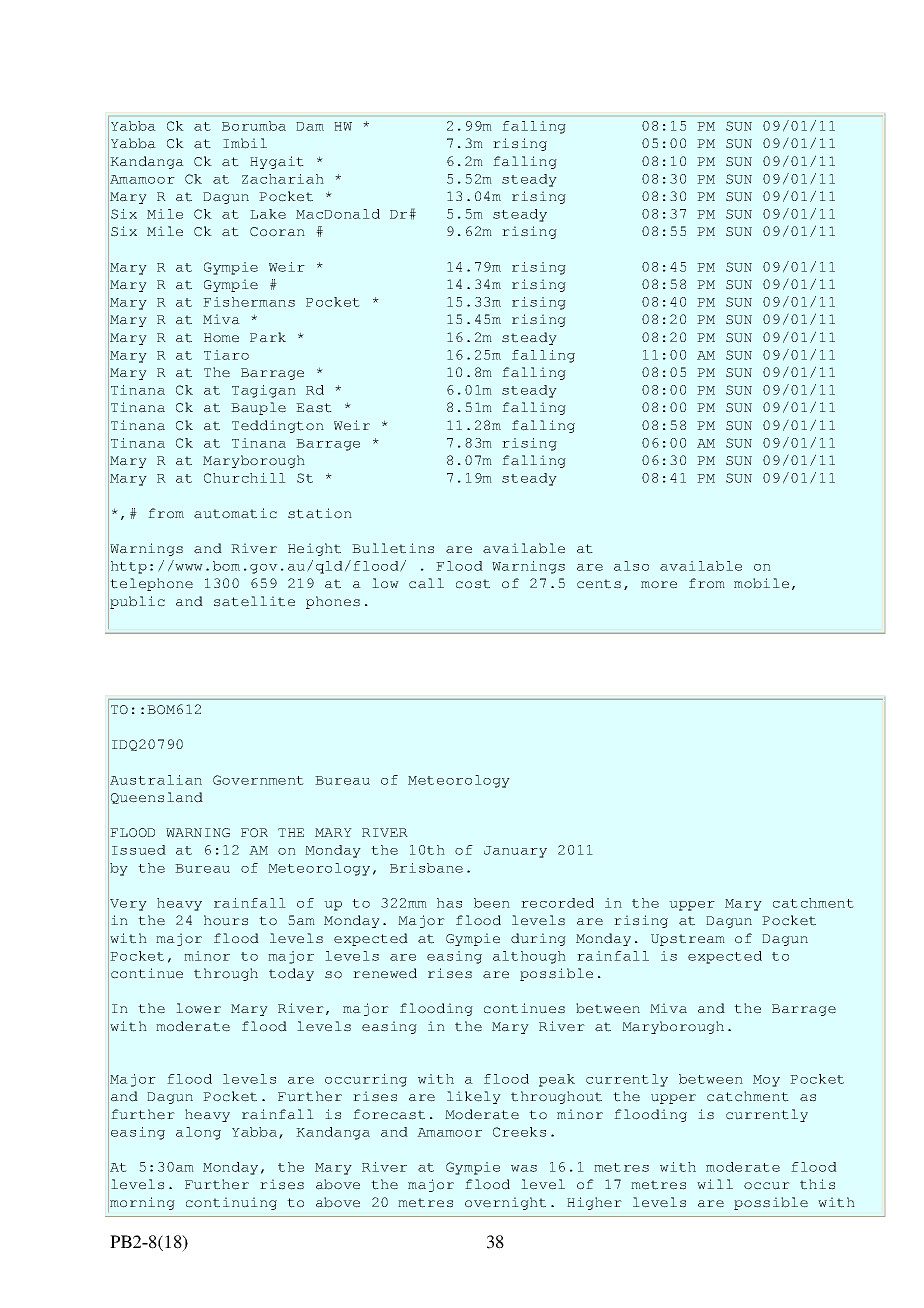 The height and width of the screenshot is (1308, 924). I want to click on Bulletins, so click(393, 548).
